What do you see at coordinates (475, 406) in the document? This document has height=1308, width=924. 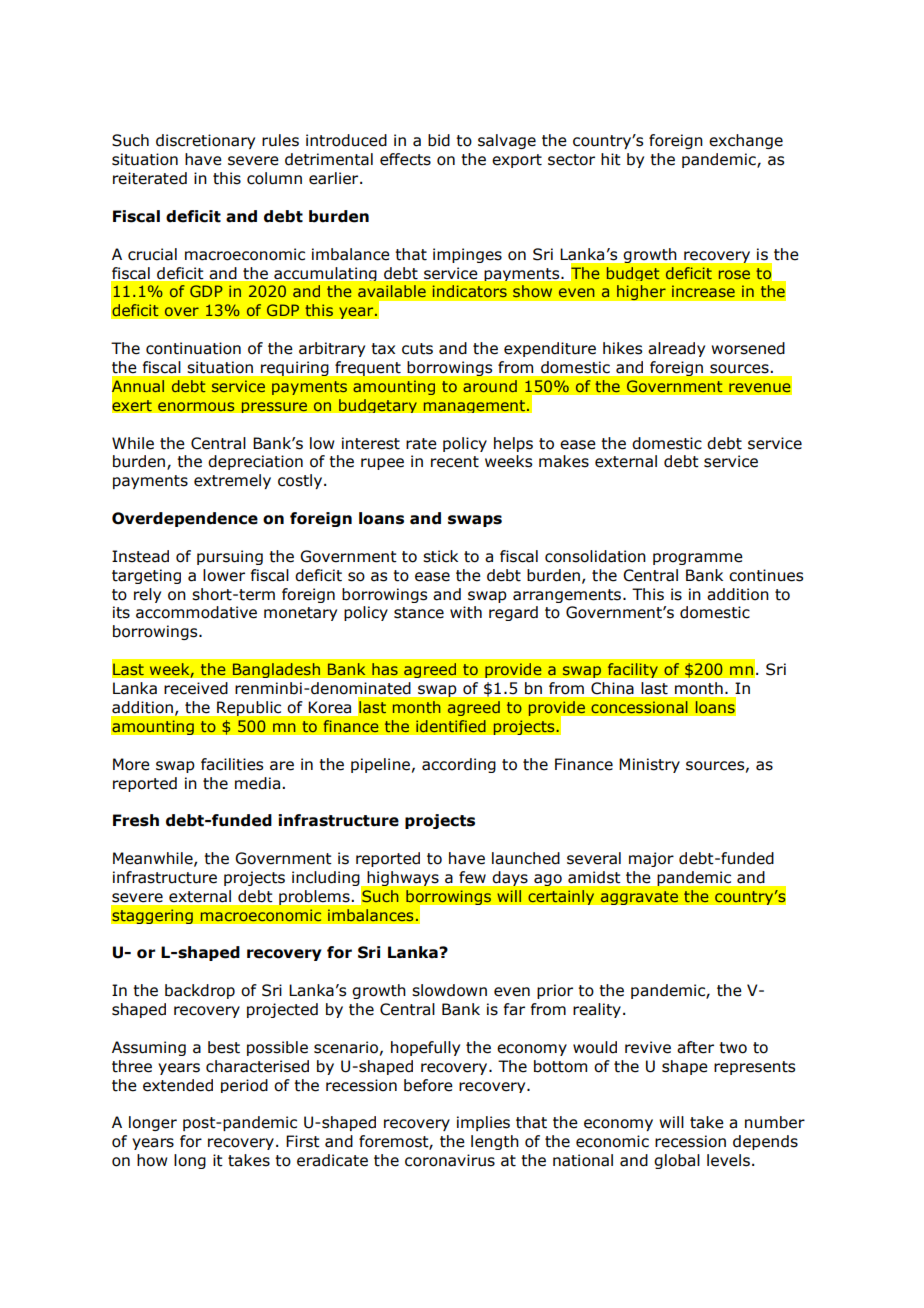 I see `management` at bounding box center [475, 406].
